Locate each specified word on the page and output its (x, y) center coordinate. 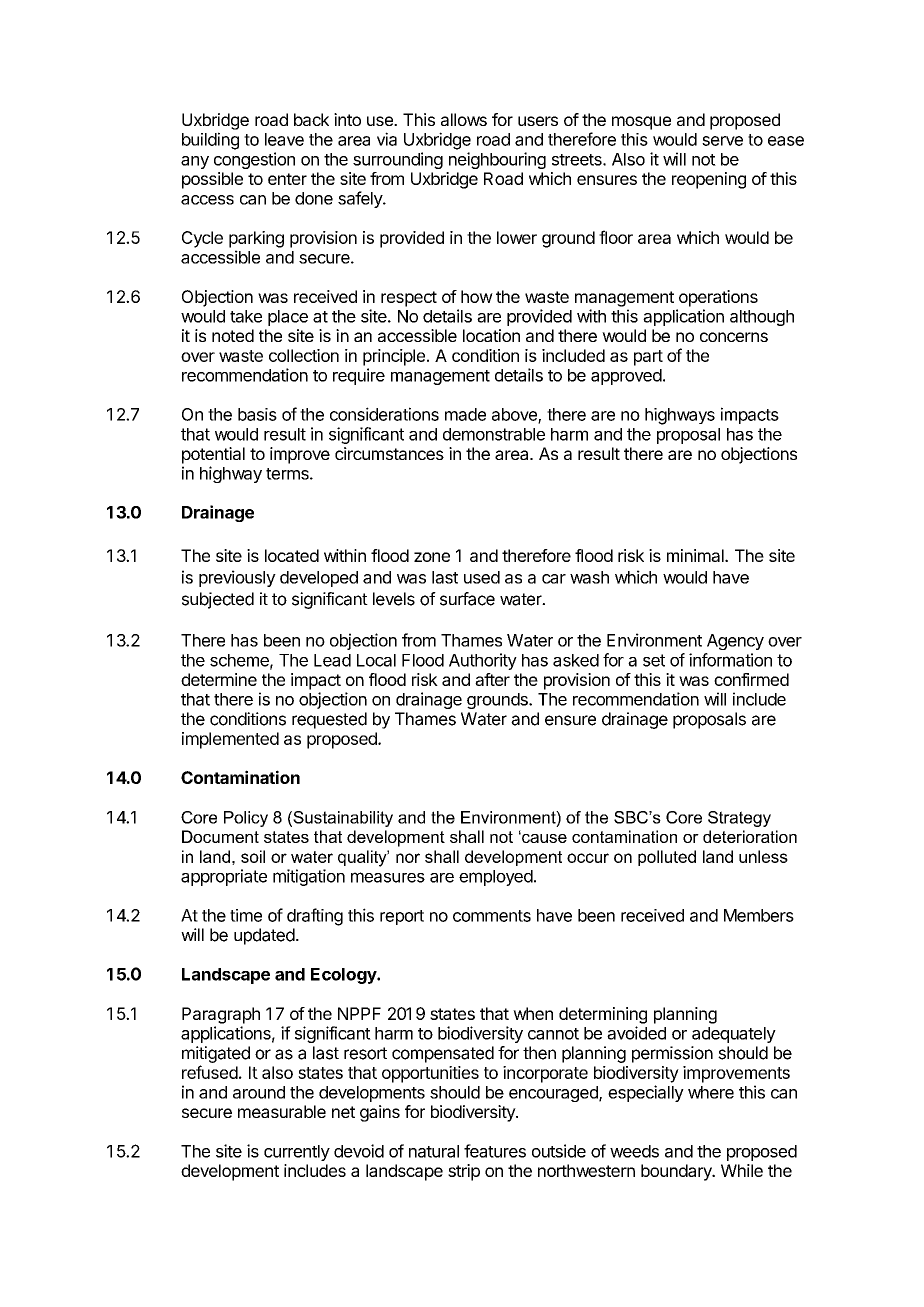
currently (297, 1153)
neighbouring (497, 160)
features (495, 1151)
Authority (483, 661)
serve (722, 141)
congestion (254, 160)
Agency (735, 642)
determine (219, 679)
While (742, 1170)
